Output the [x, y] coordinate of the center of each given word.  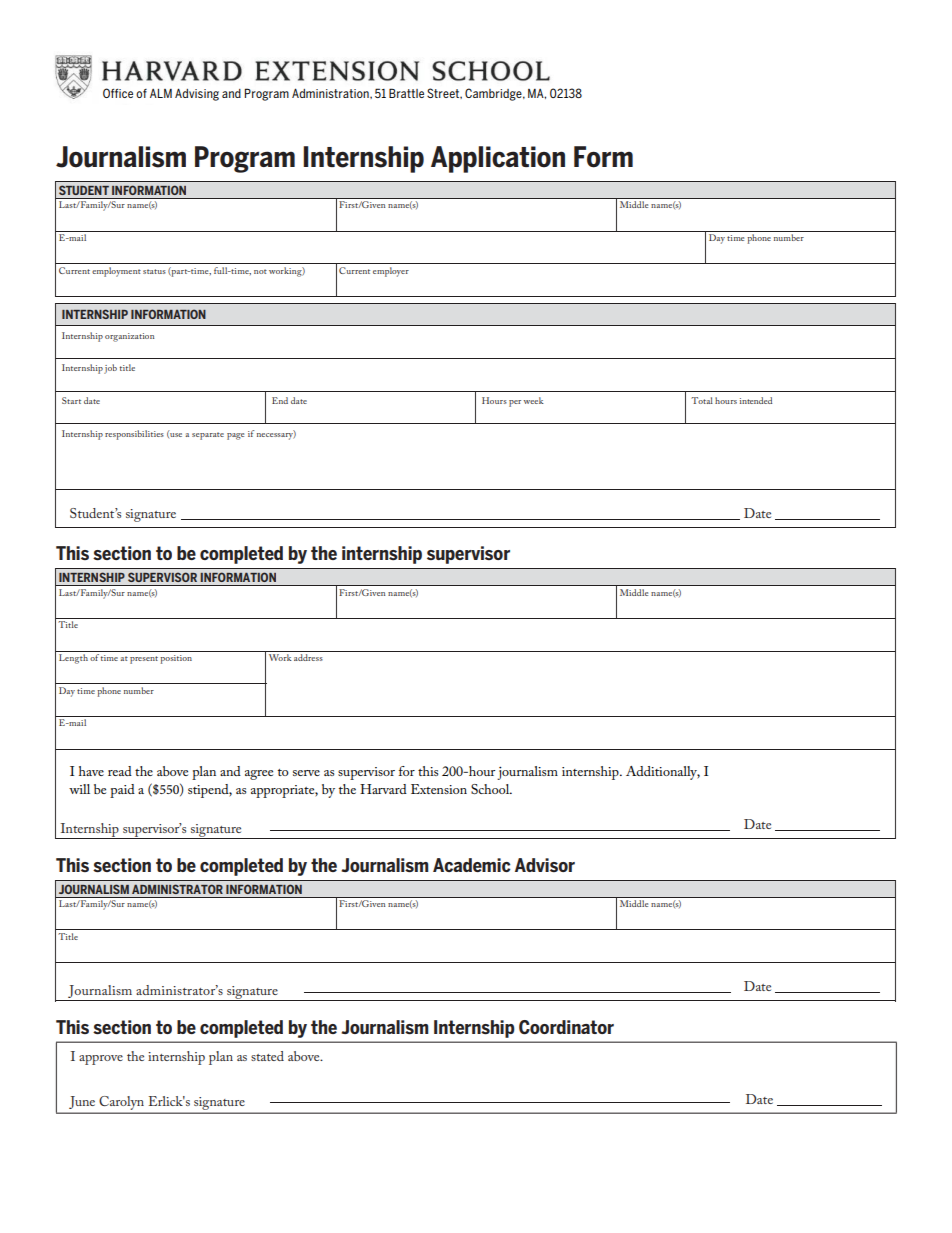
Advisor [545, 865]
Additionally [663, 773]
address [308, 657]
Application [498, 159]
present [144, 660]
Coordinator [566, 1027]
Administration [331, 93]
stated [267, 1056]
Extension [439, 789]
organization [129, 337]
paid [122, 791]
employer [391, 272]
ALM [161, 93]
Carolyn [122, 1103]
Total [702, 400]
